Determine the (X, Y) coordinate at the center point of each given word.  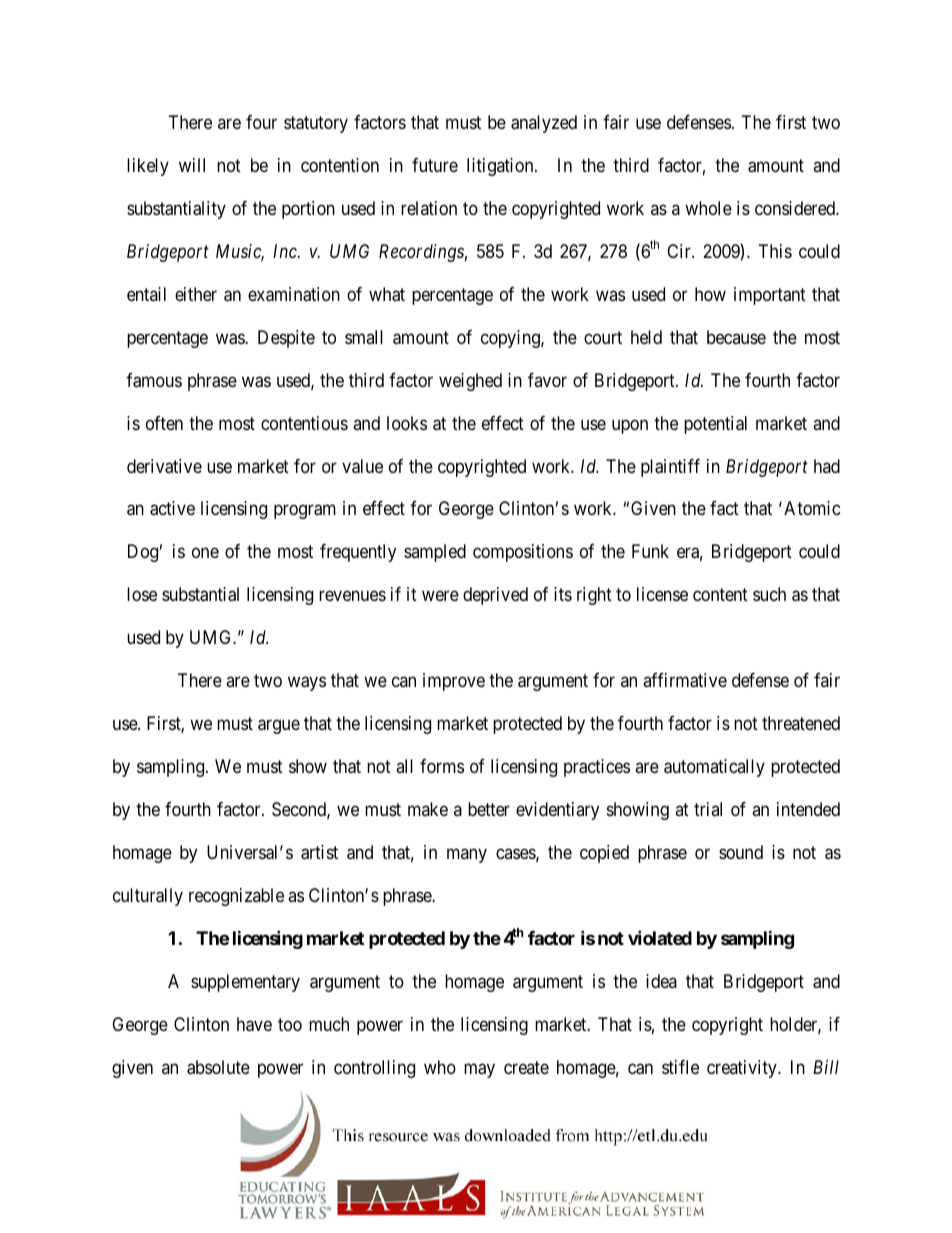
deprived (495, 596)
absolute (218, 1067)
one (205, 553)
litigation (501, 167)
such (769, 594)
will (192, 165)
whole (708, 208)
